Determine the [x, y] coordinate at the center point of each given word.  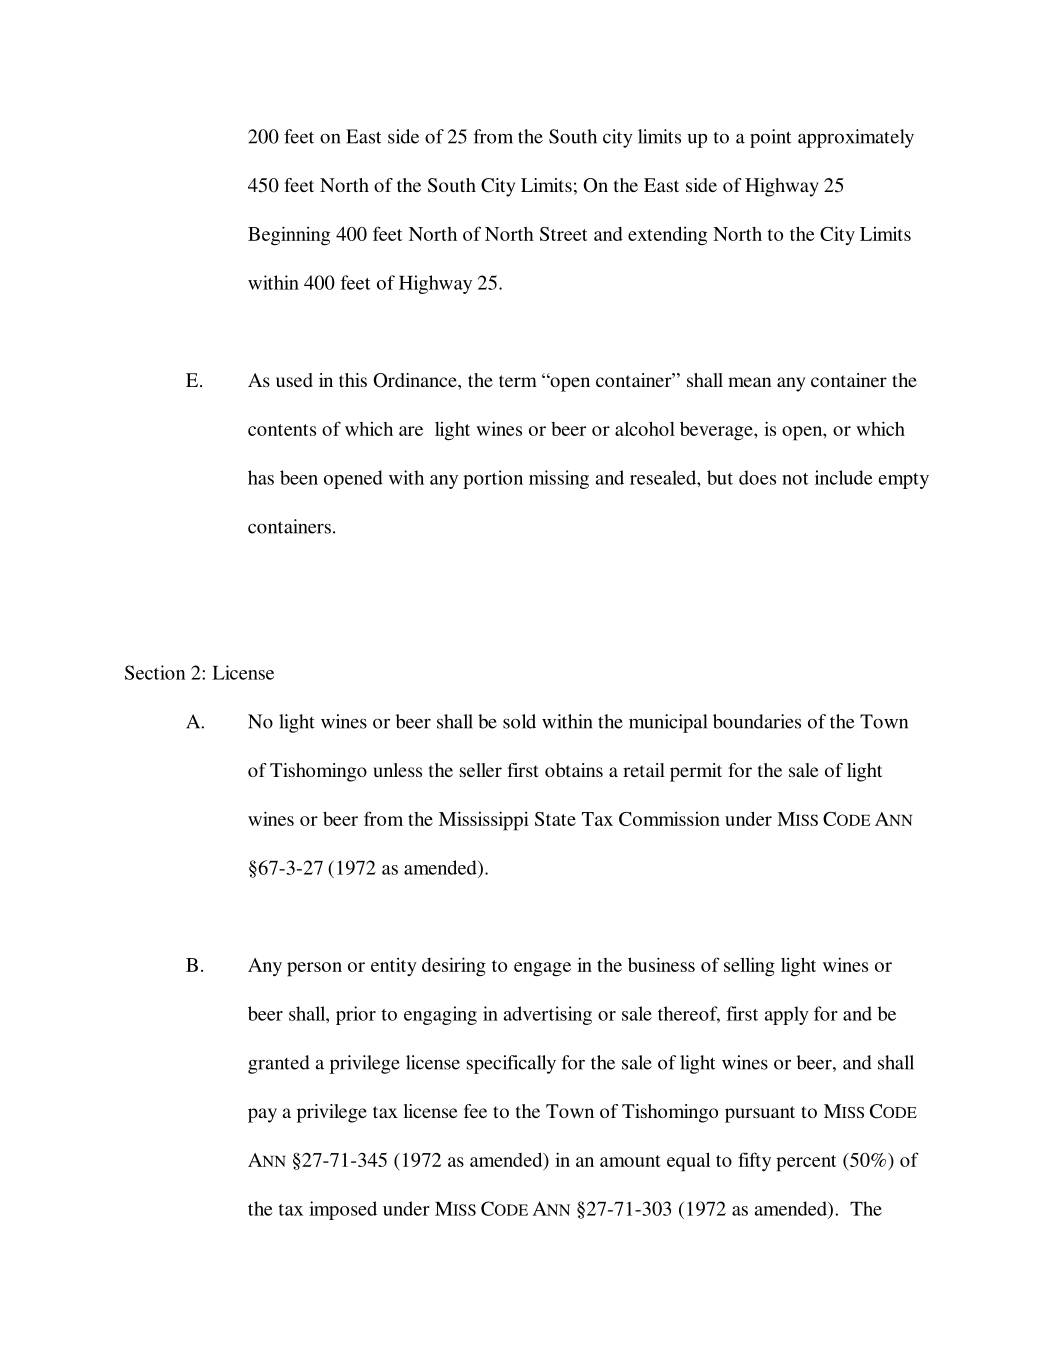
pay [262, 1115]
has [261, 477]
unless [397, 770]
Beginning [289, 236]
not [795, 479]
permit [696, 772]
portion [493, 479]
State [555, 819]
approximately [856, 138]
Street [564, 234]
